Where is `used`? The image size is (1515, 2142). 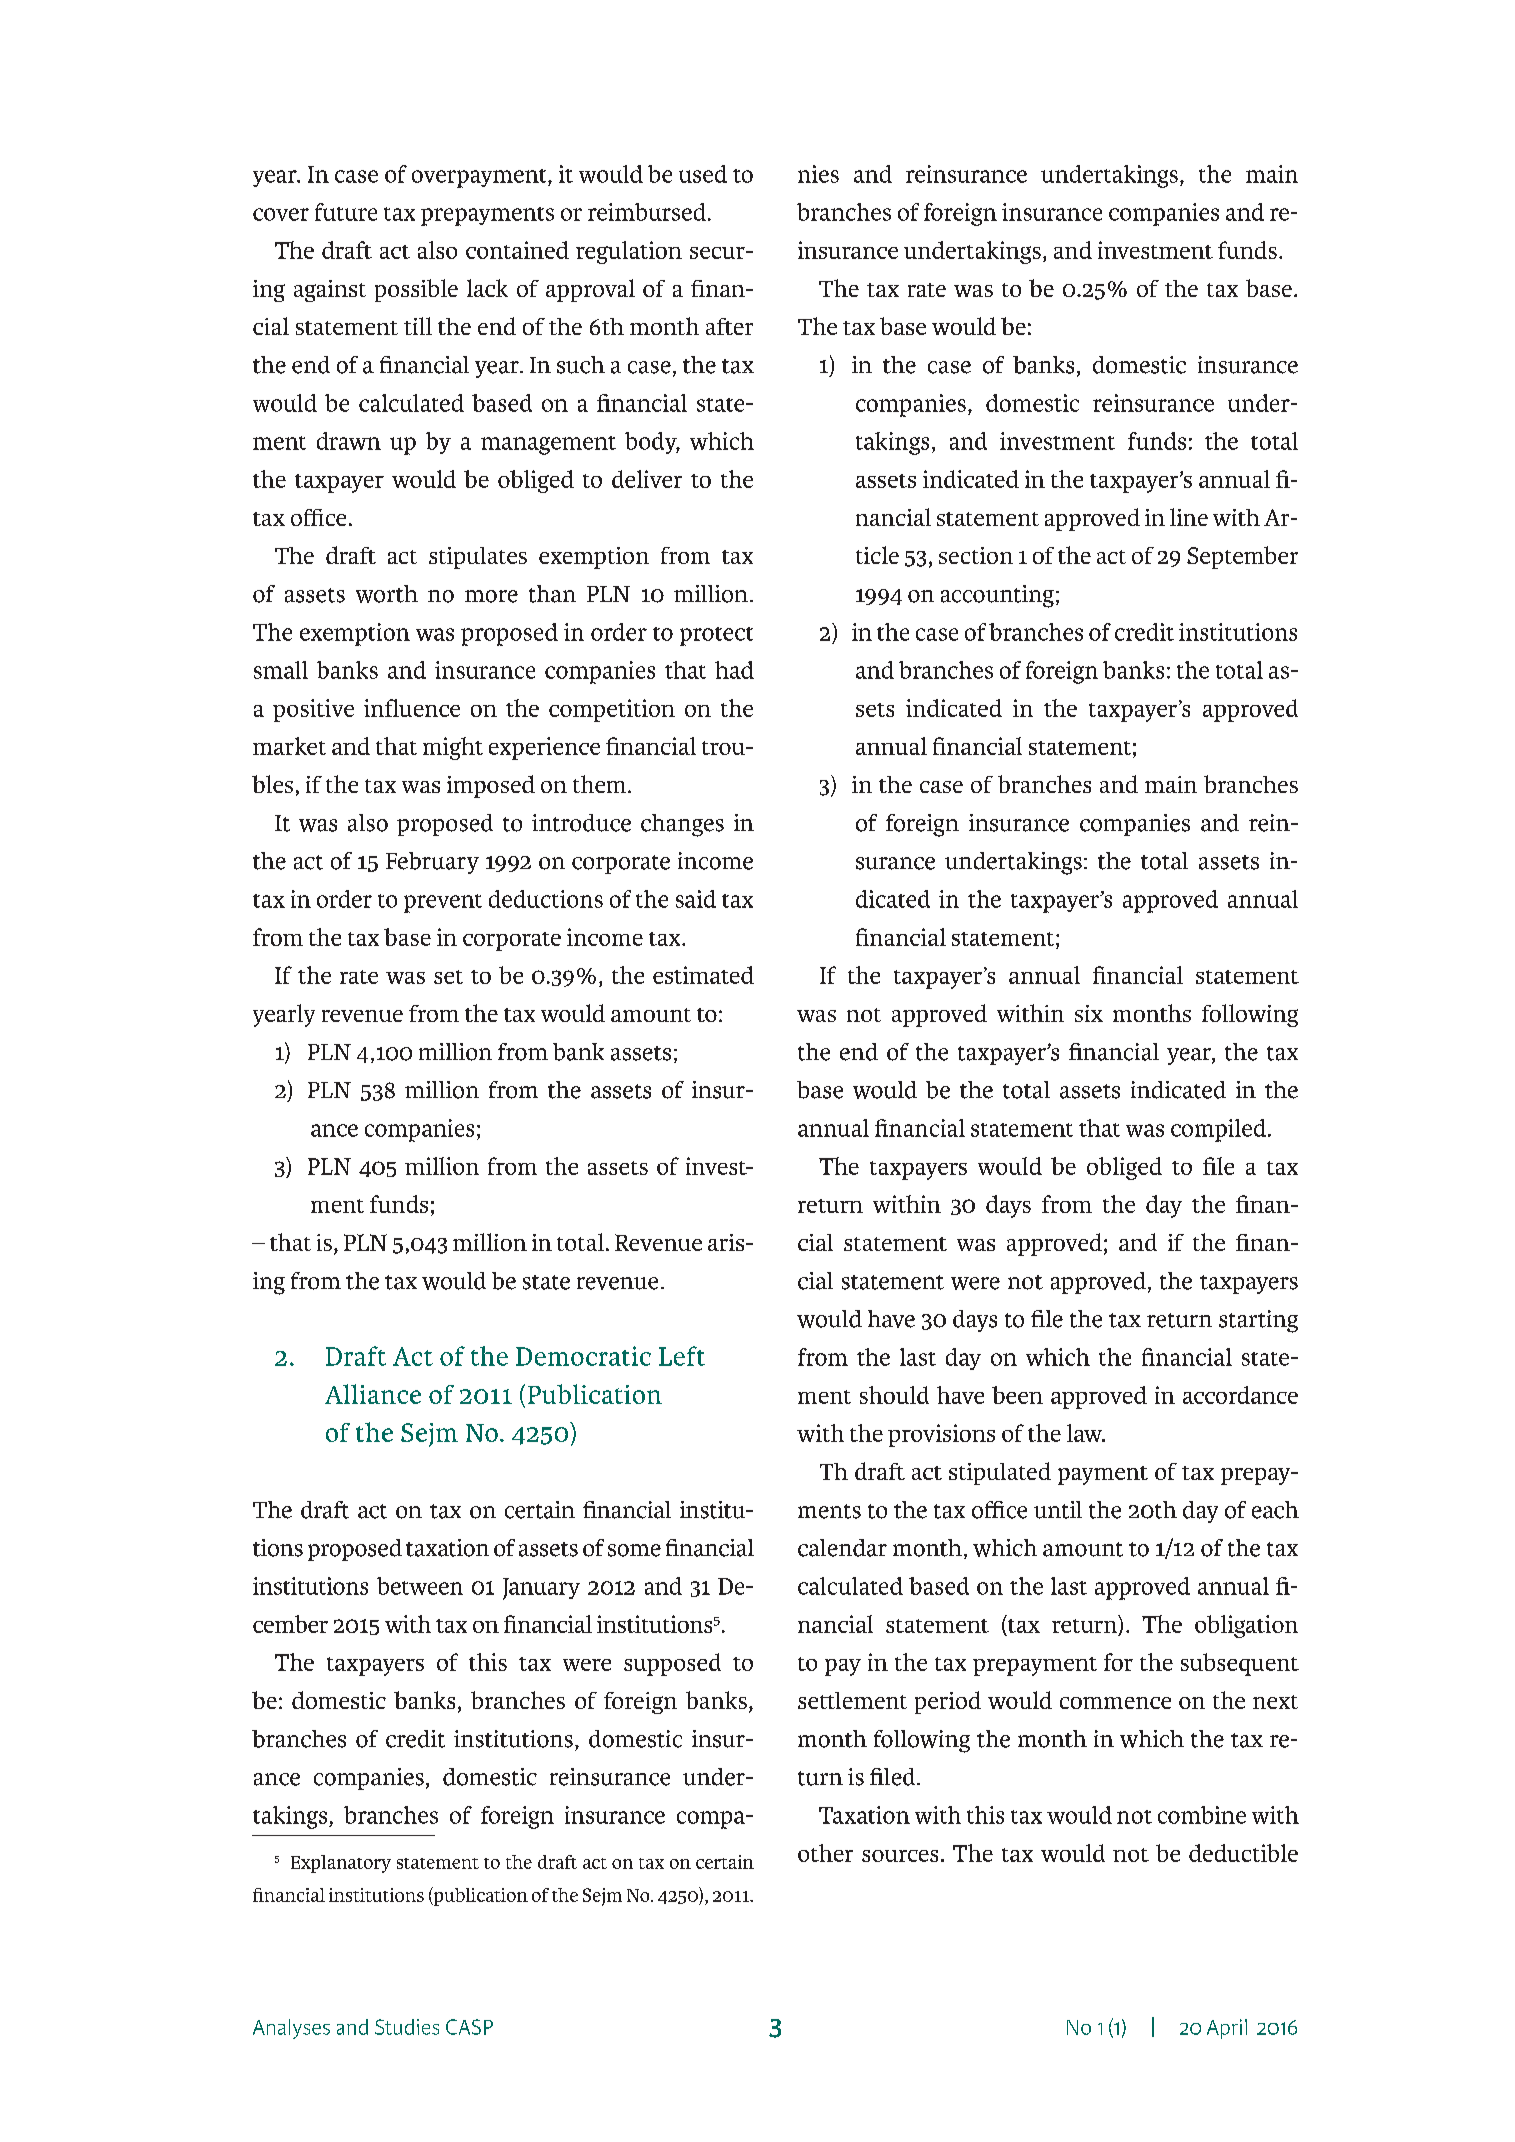 used is located at coordinates (703, 174).
